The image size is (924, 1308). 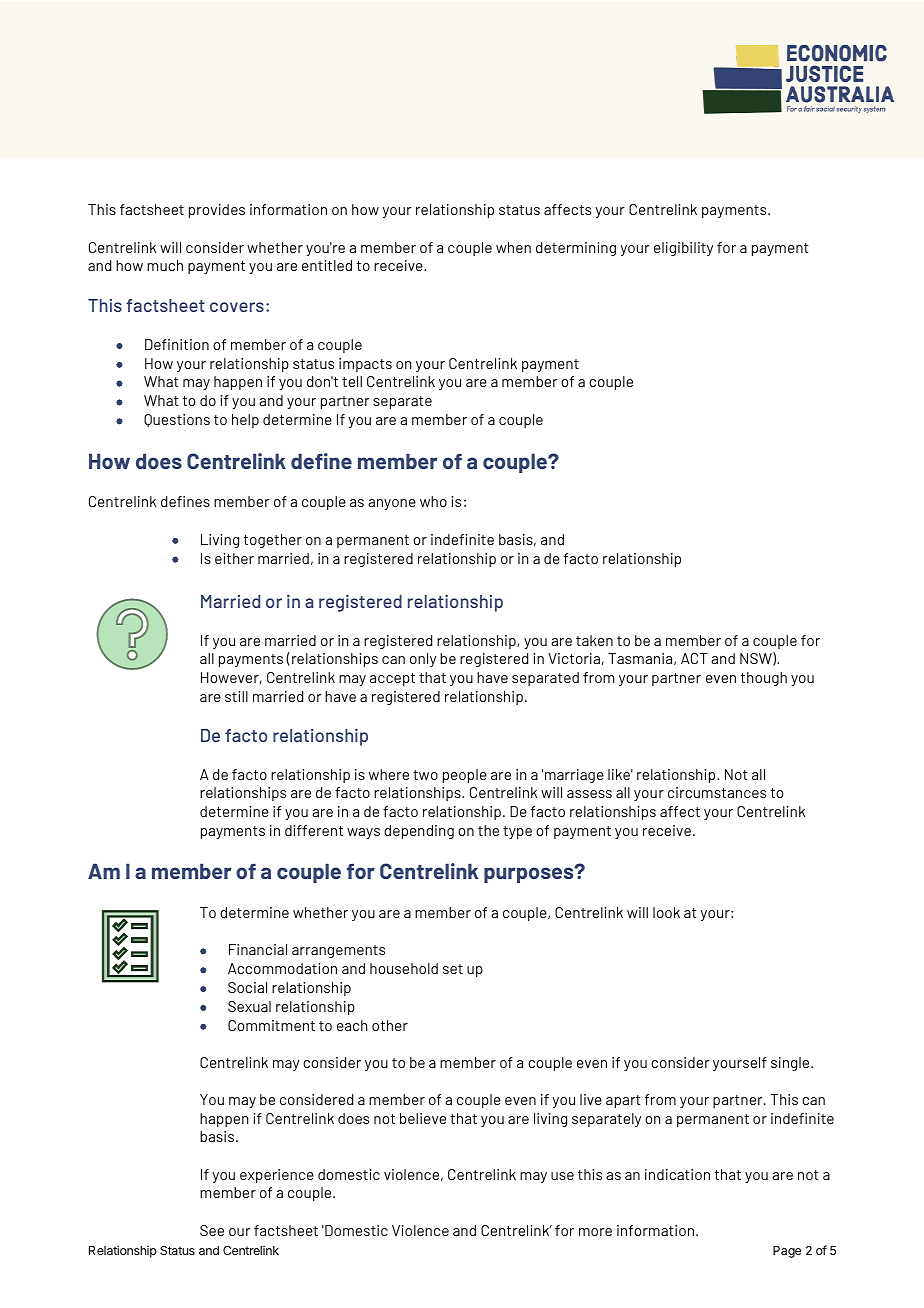 I want to click on provides, so click(x=217, y=211).
